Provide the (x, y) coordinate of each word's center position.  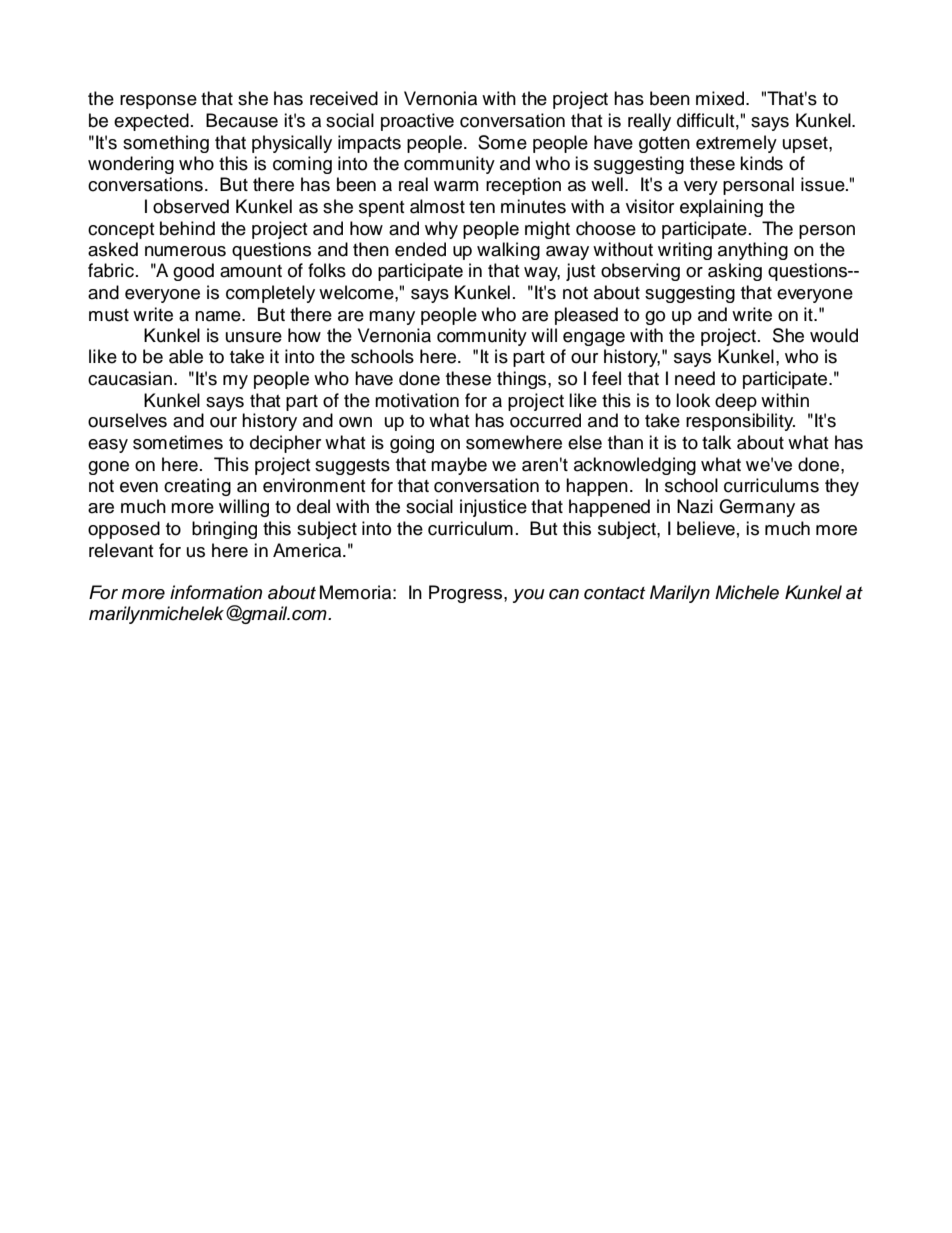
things (523, 380)
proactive (417, 122)
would (834, 335)
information (216, 592)
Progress (467, 594)
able (186, 356)
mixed (721, 98)
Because (242, 120)
